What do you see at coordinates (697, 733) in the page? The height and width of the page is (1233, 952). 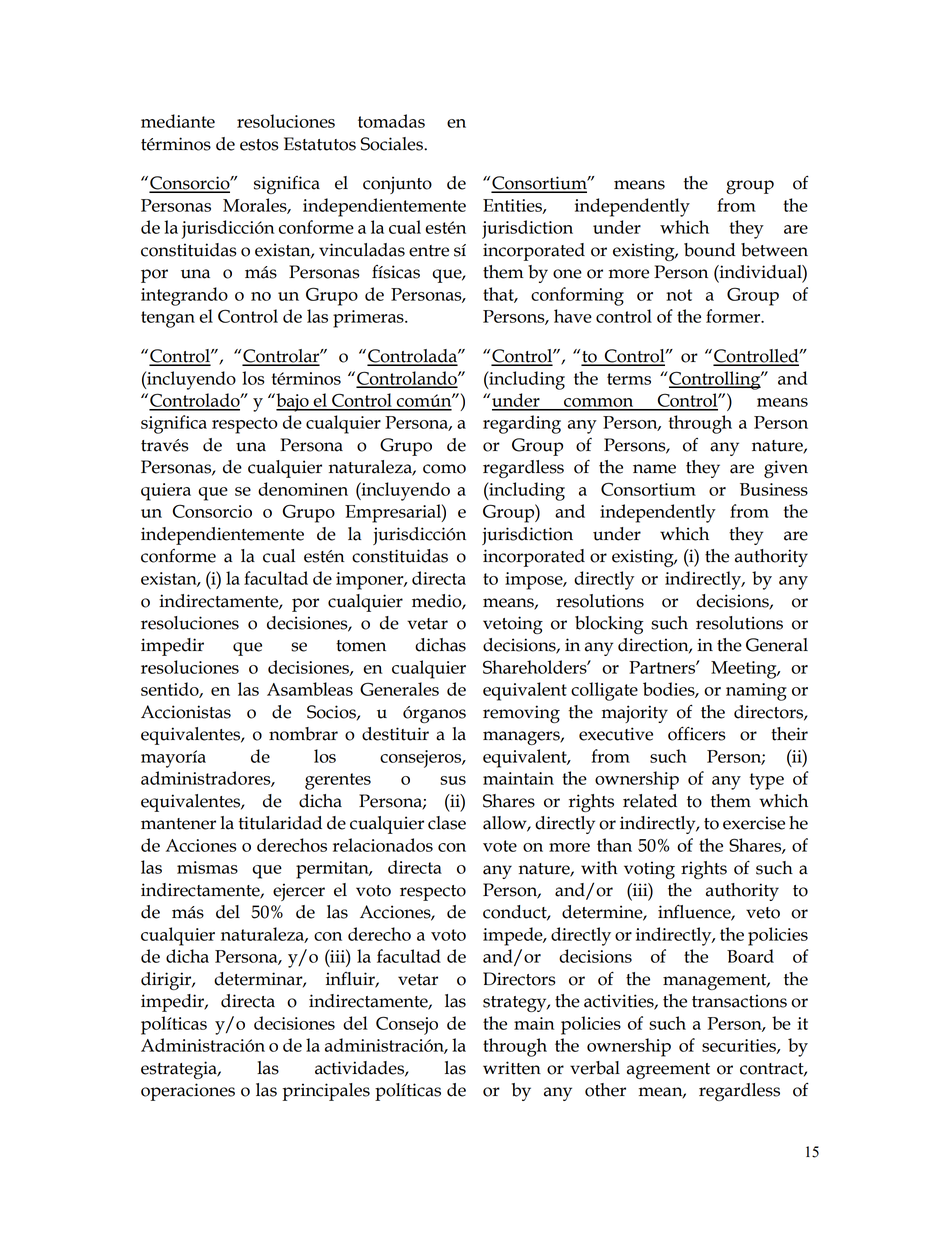 I see `officers` at bounding box center [697, 733].
